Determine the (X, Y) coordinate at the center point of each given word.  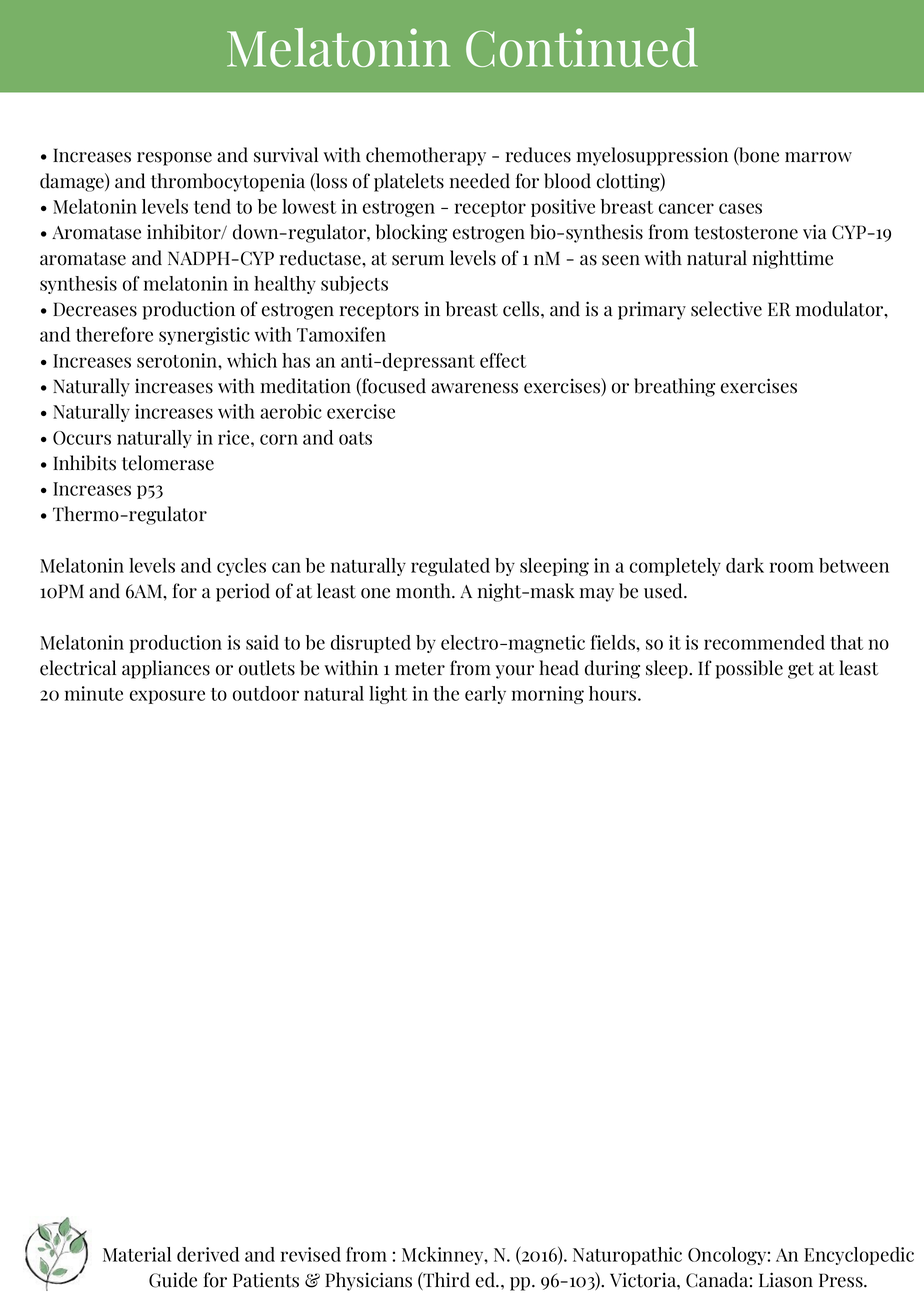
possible (749, 669)
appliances (166, 669)
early (485, 695)
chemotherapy (426, 156)
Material (137, 1254)
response (174, 159)
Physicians (368, 1281)
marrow (818, 157)
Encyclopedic (859, 1256)
